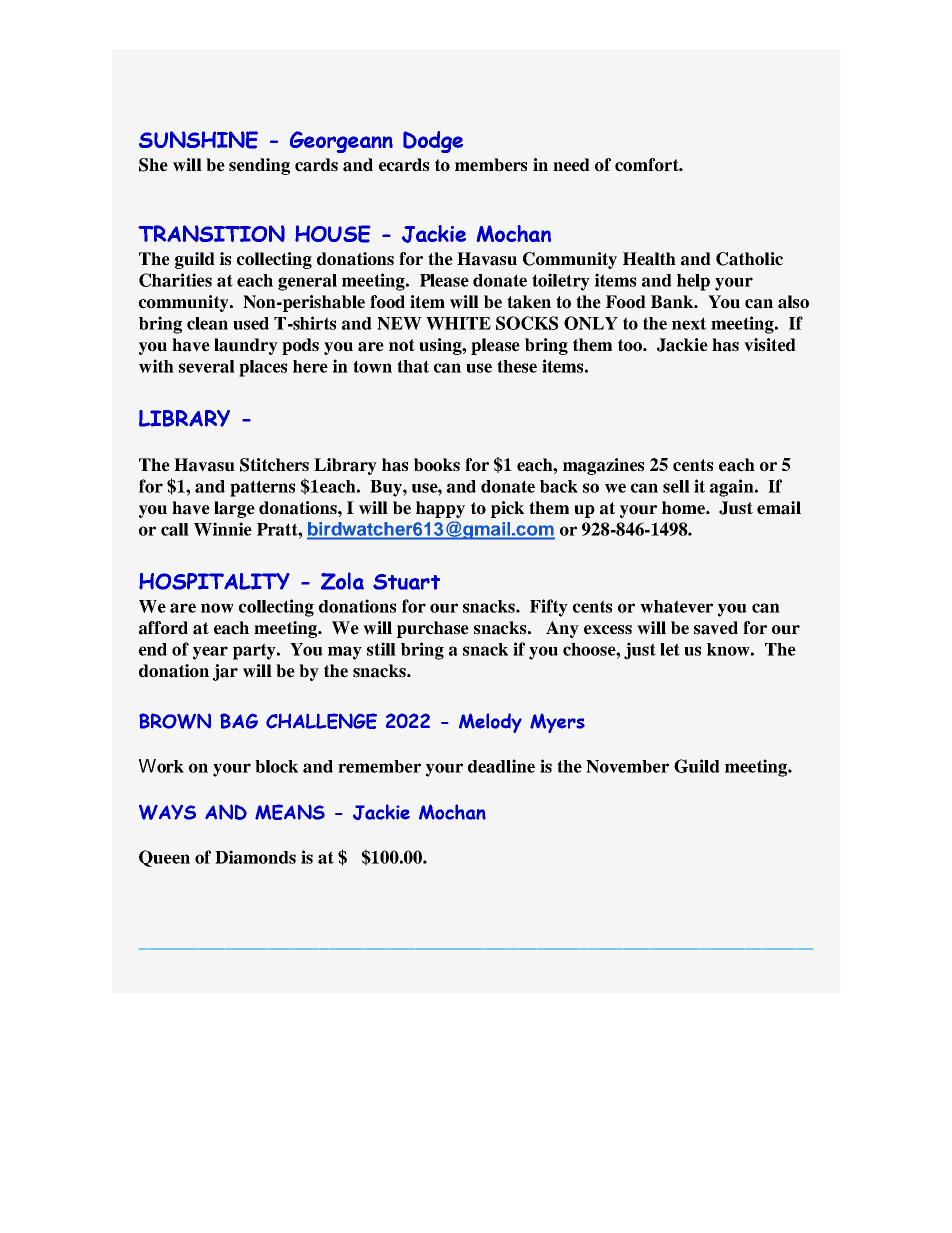 The width and height of the screenshot is (952, 1233). Describe the element at coordinates (433, 629) in the screenshot. I see `purchase` at that location.
